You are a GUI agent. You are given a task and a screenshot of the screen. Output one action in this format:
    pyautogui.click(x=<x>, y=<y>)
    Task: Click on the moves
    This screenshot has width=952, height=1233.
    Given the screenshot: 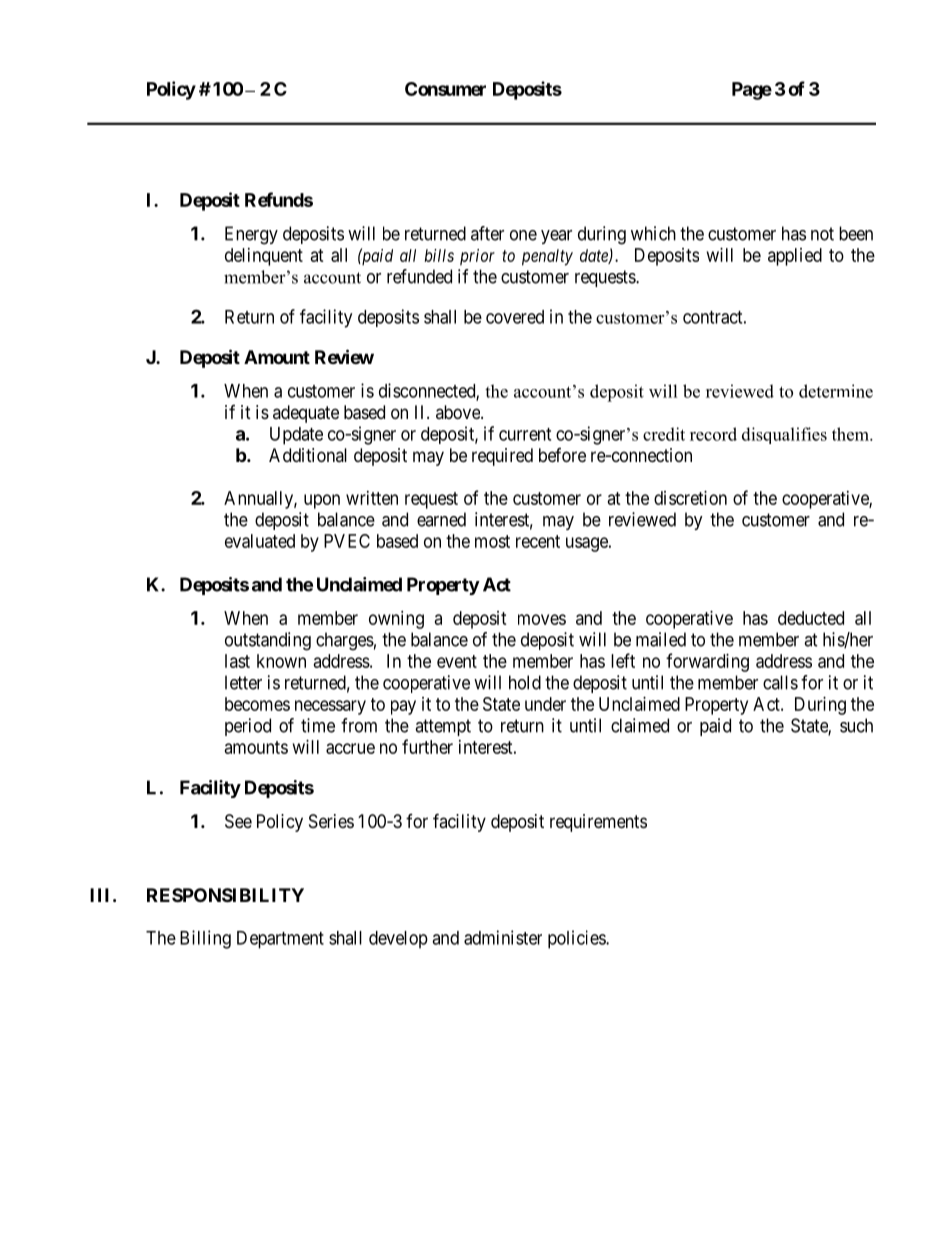 What is the action you would take?
    pyautogui.click(x=542, y=619)
